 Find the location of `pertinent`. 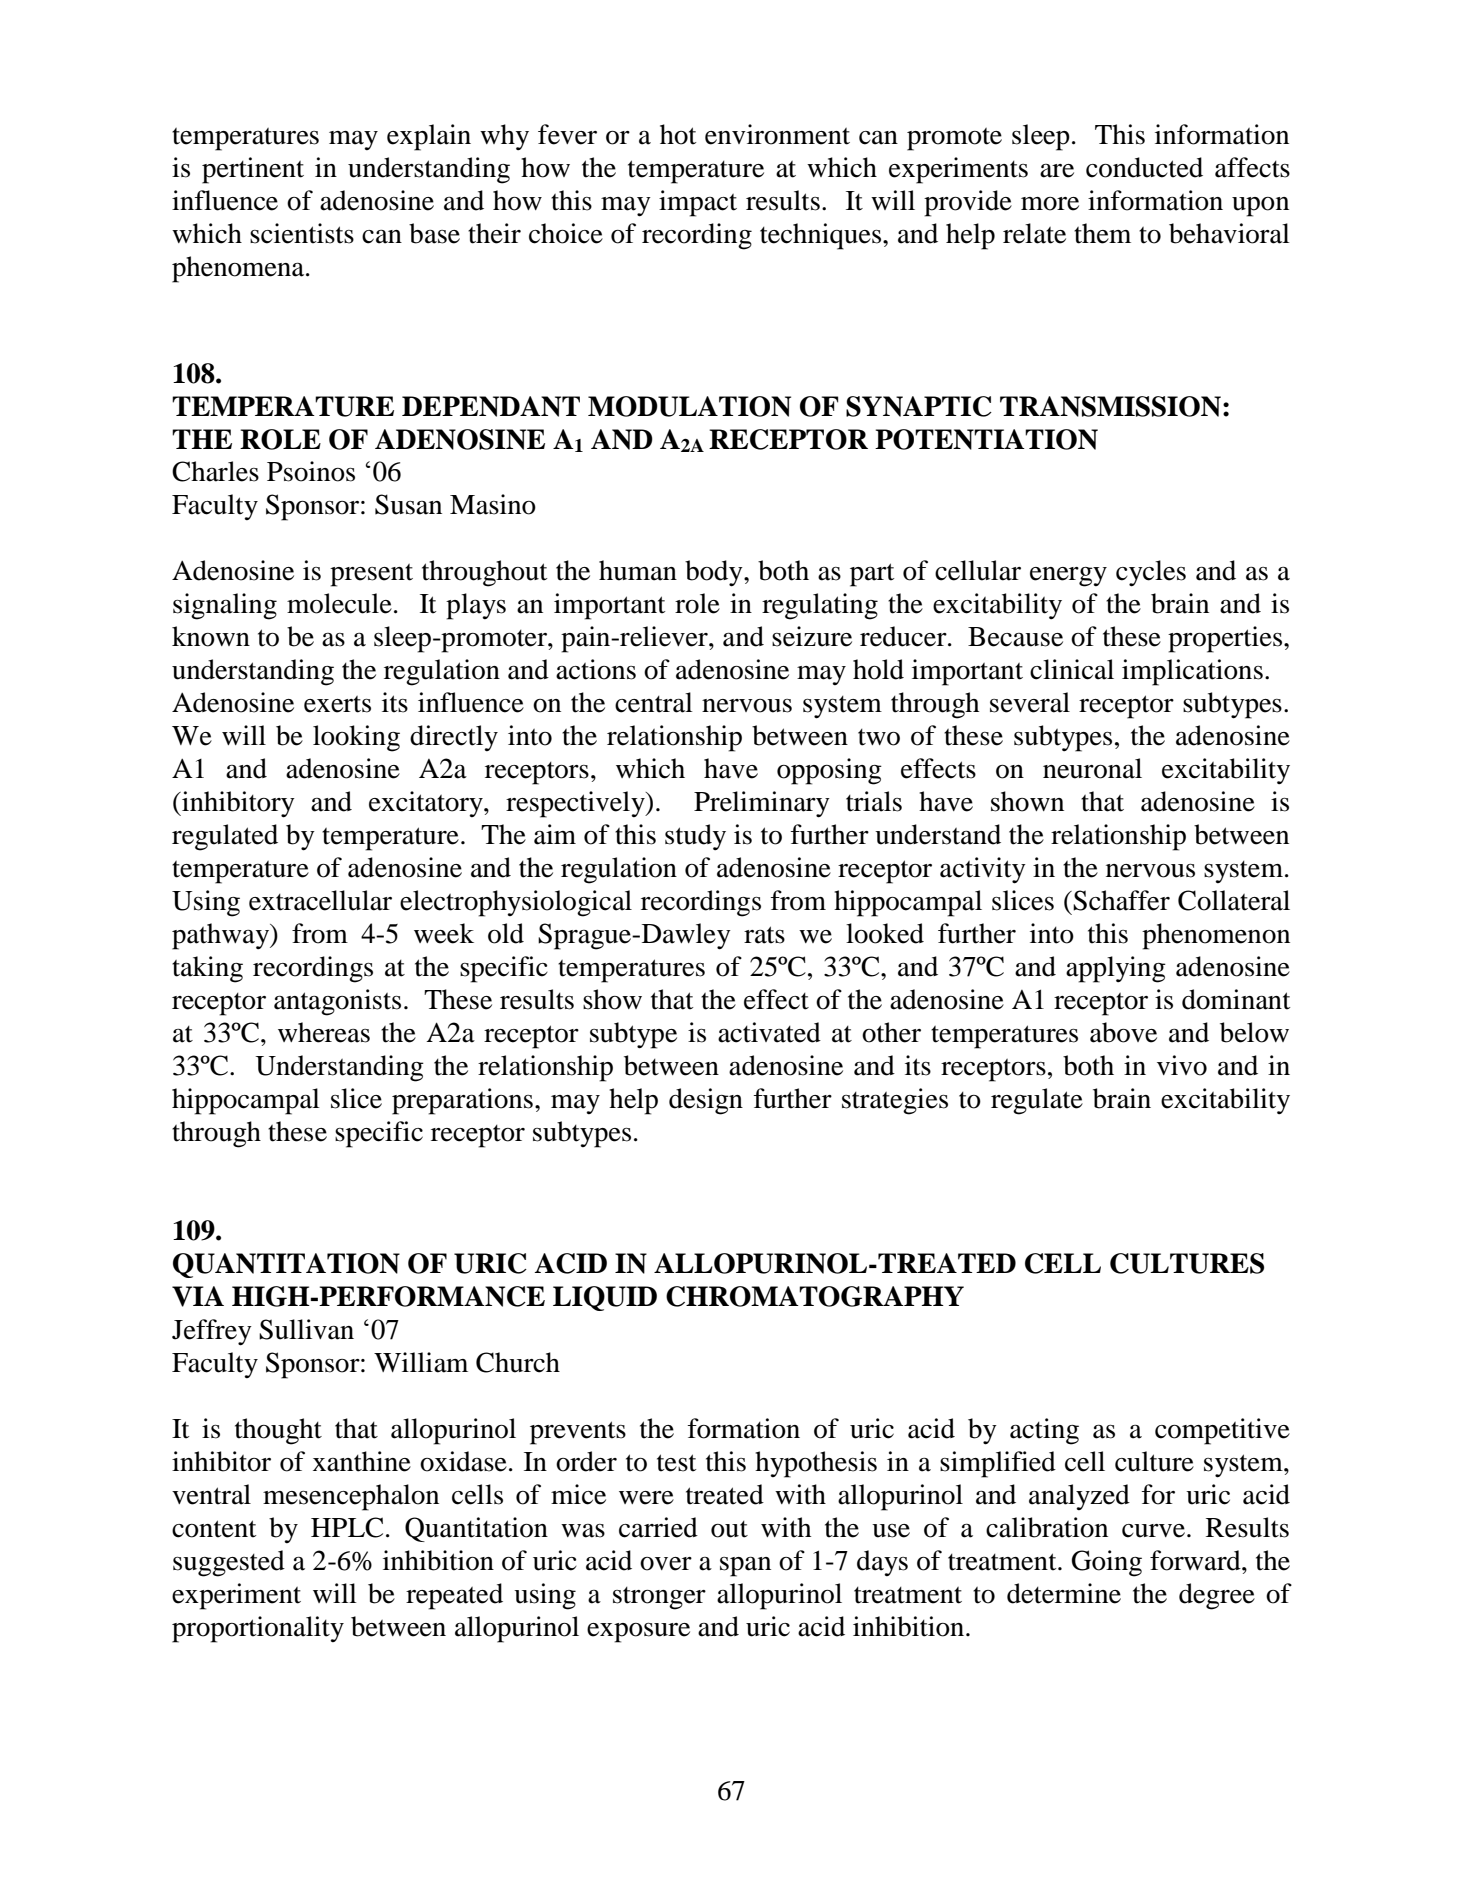

pertinent is located at coordinates (253, 170).
